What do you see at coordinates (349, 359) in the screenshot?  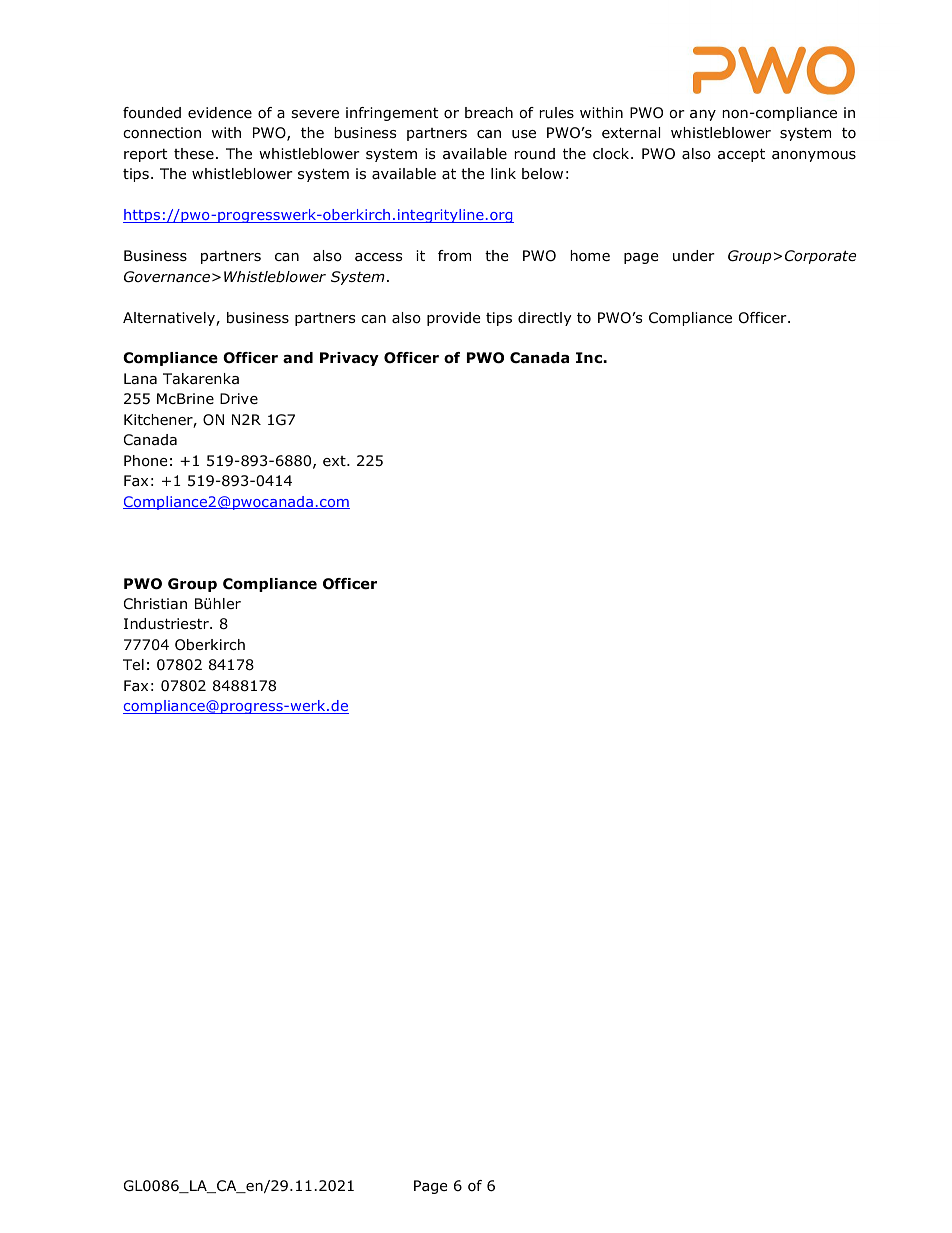 I see `Privacy` at bounding box center [349, 359].
